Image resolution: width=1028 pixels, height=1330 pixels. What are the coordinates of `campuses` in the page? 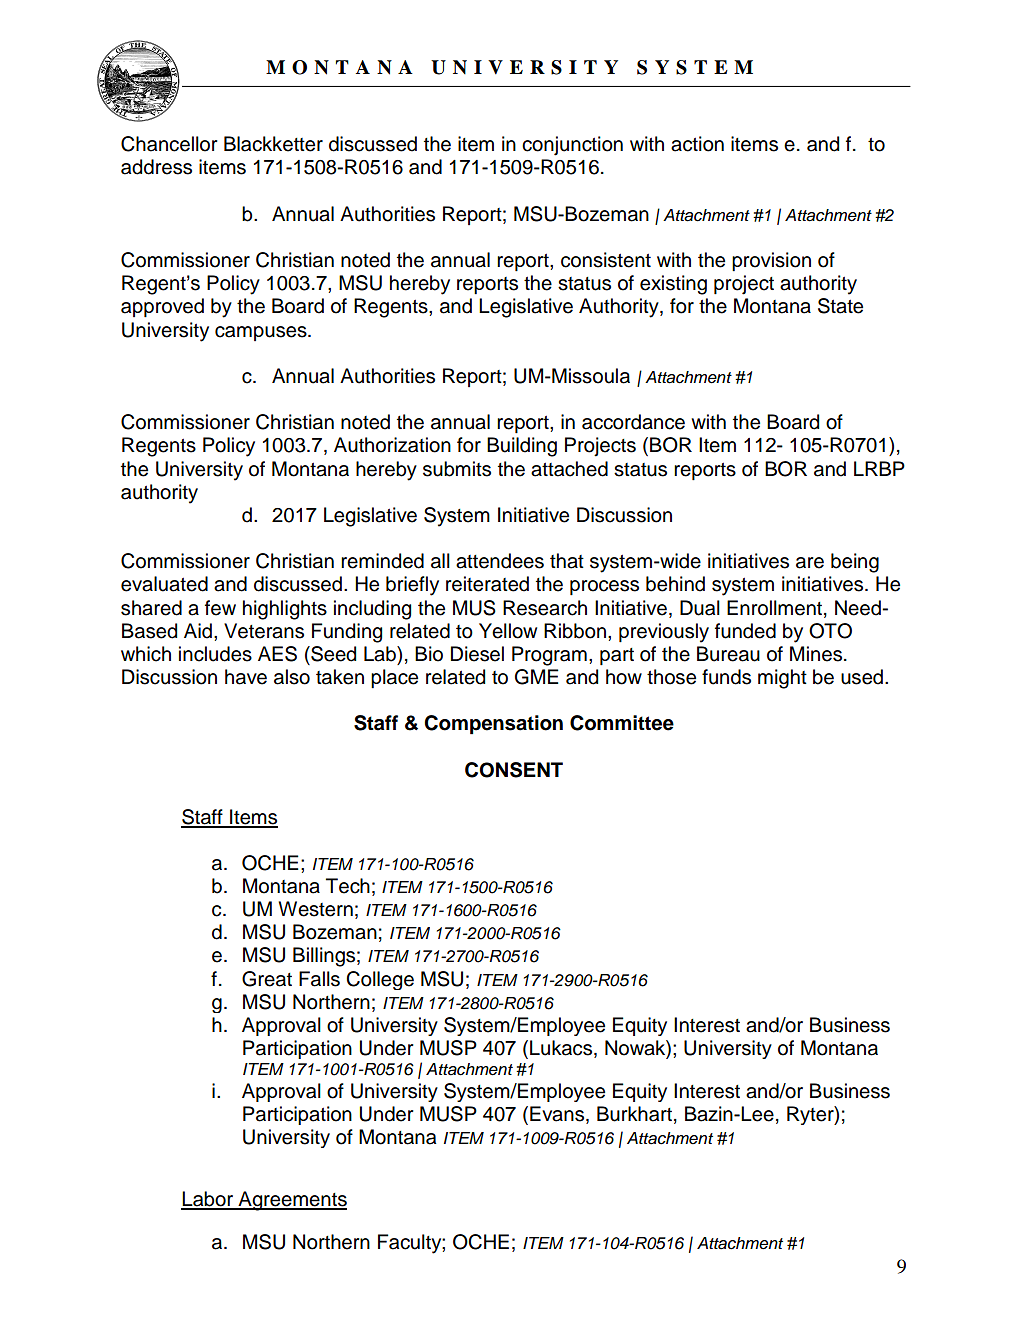 It's located at (262, 333).
